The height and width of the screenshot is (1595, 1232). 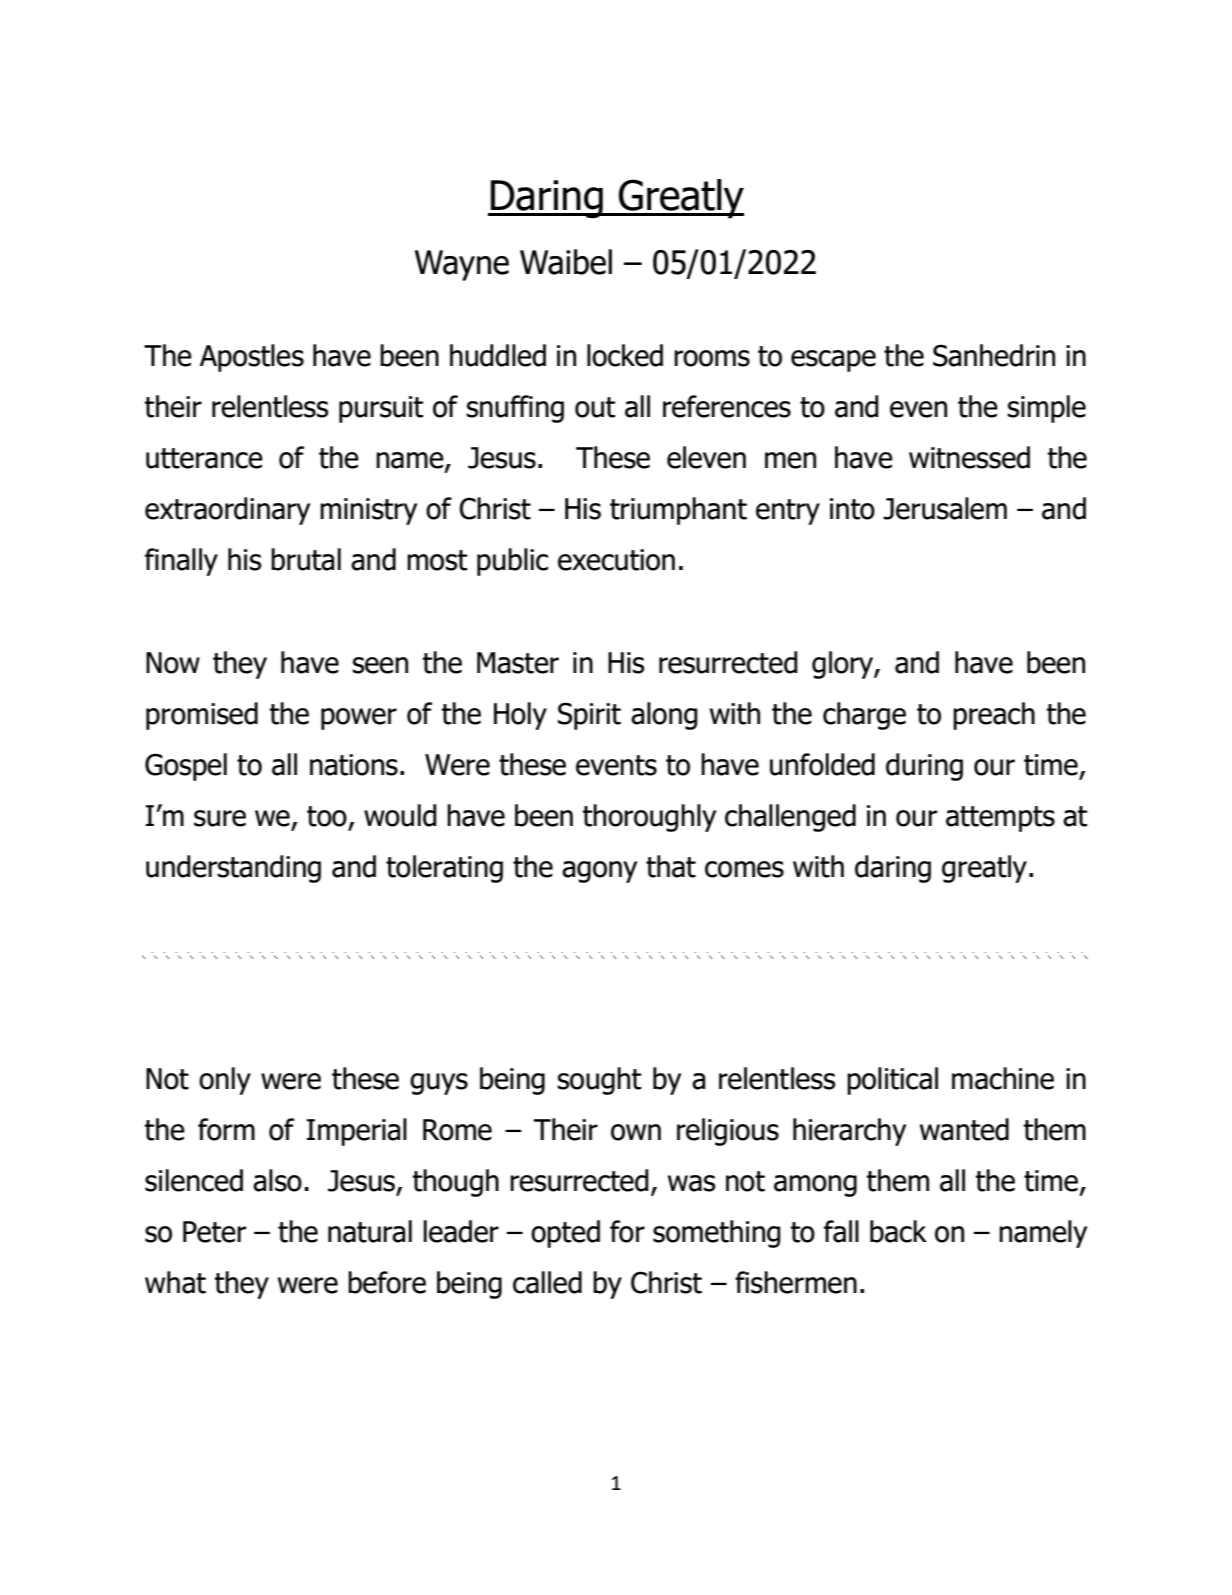 What do you see at coordinates (599, 872) in the screenshot?
I see `agony` at bounding box center [599, 872].
